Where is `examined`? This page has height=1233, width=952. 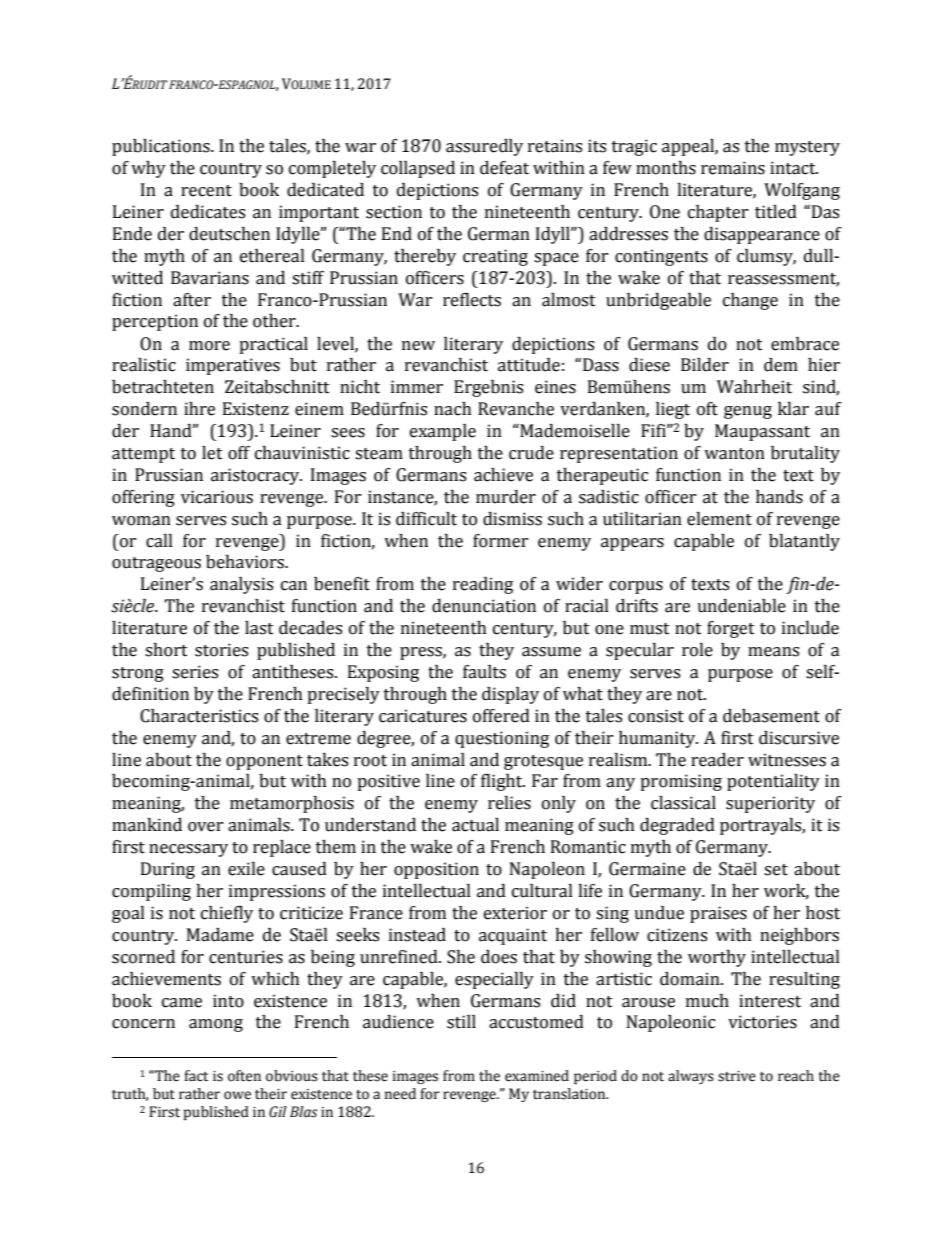
examined is located at coordinates (537, 1076).
